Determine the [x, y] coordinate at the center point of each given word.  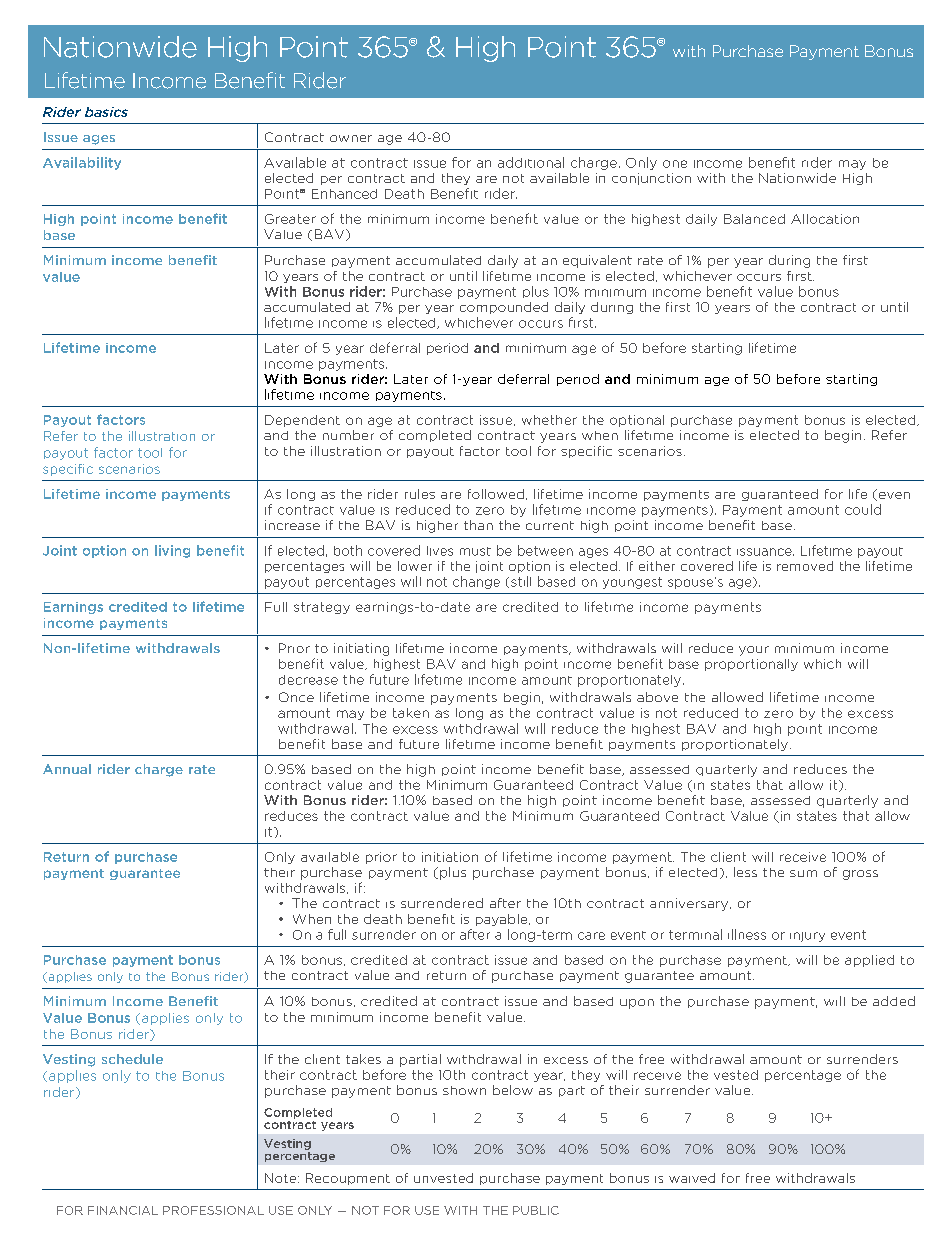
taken [411, 713]
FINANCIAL [123, 1210]
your [754, 651]
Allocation [825, 219]
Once [296, 697]
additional [531, 162]
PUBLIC [536, 1210]
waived [692, 1178]
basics [106, 112]
